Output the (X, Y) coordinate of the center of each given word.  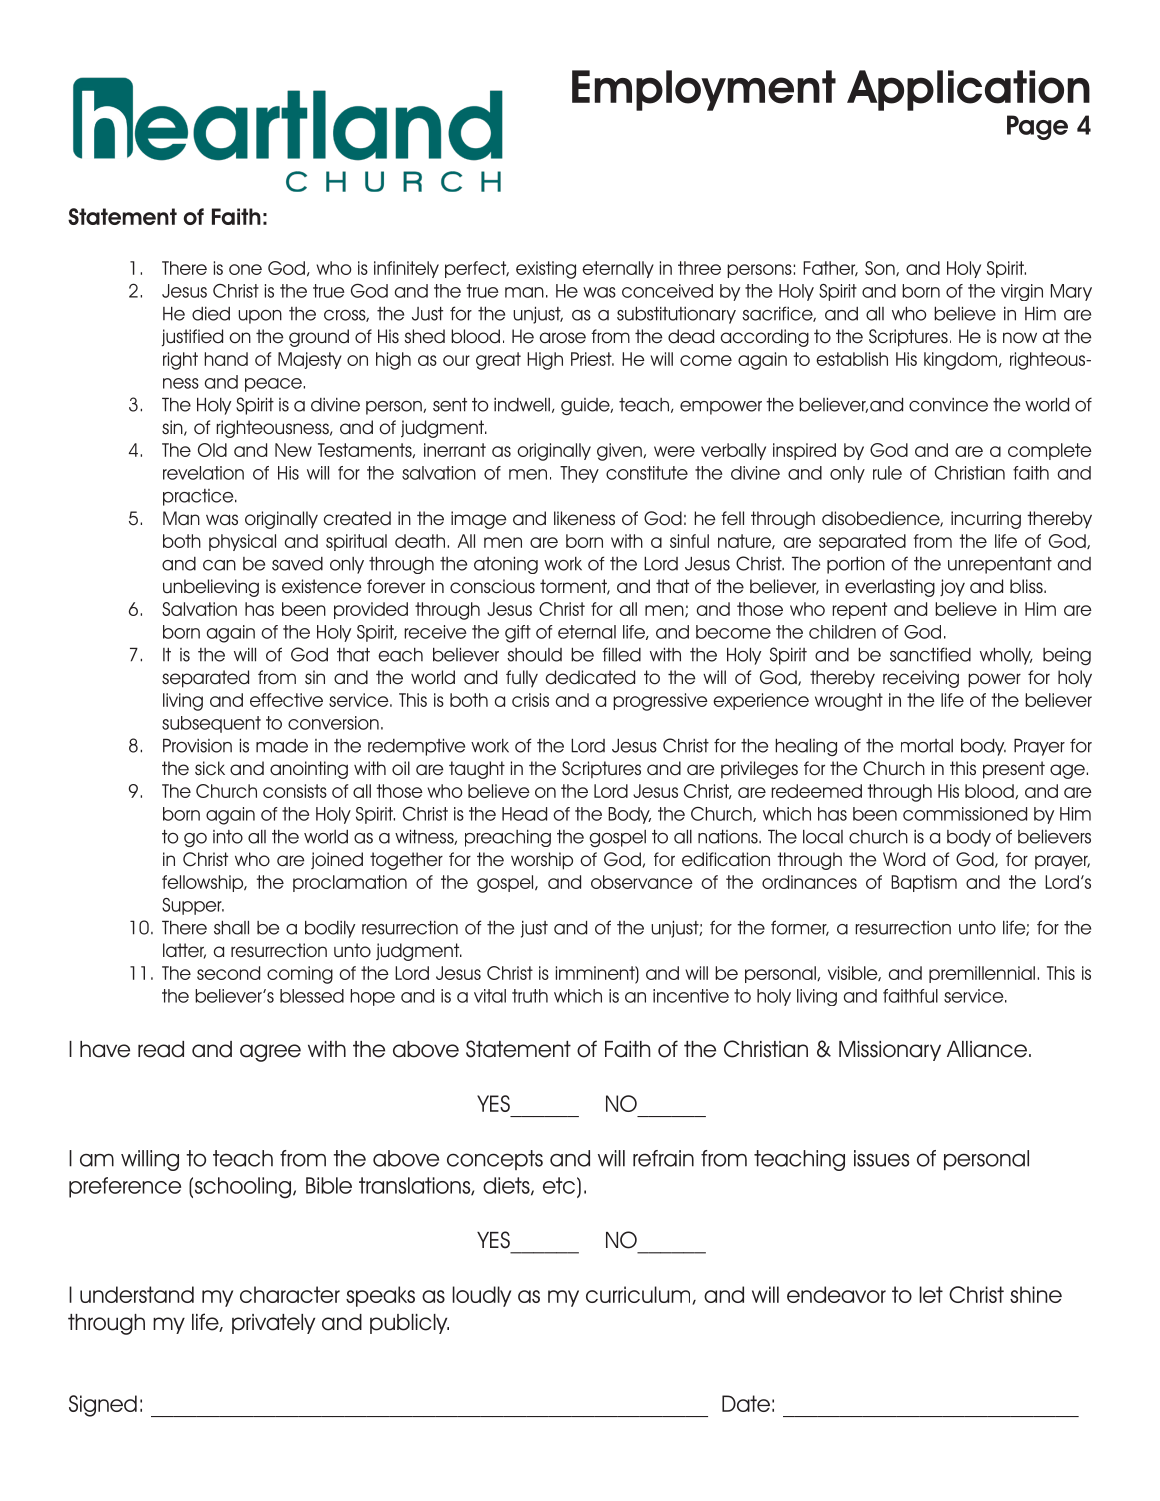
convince (948, 405)
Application (968, 90)
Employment (704, 90)
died (211, 314)
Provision (197, 745)
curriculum (639, 1295)
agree (270, 1053)
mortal (927, 746)
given (620, 452)
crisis (530, 700)
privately (273, 1324)
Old (212, 450)
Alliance (988, 1049)
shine (1036, 1294)
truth (530, 996)
